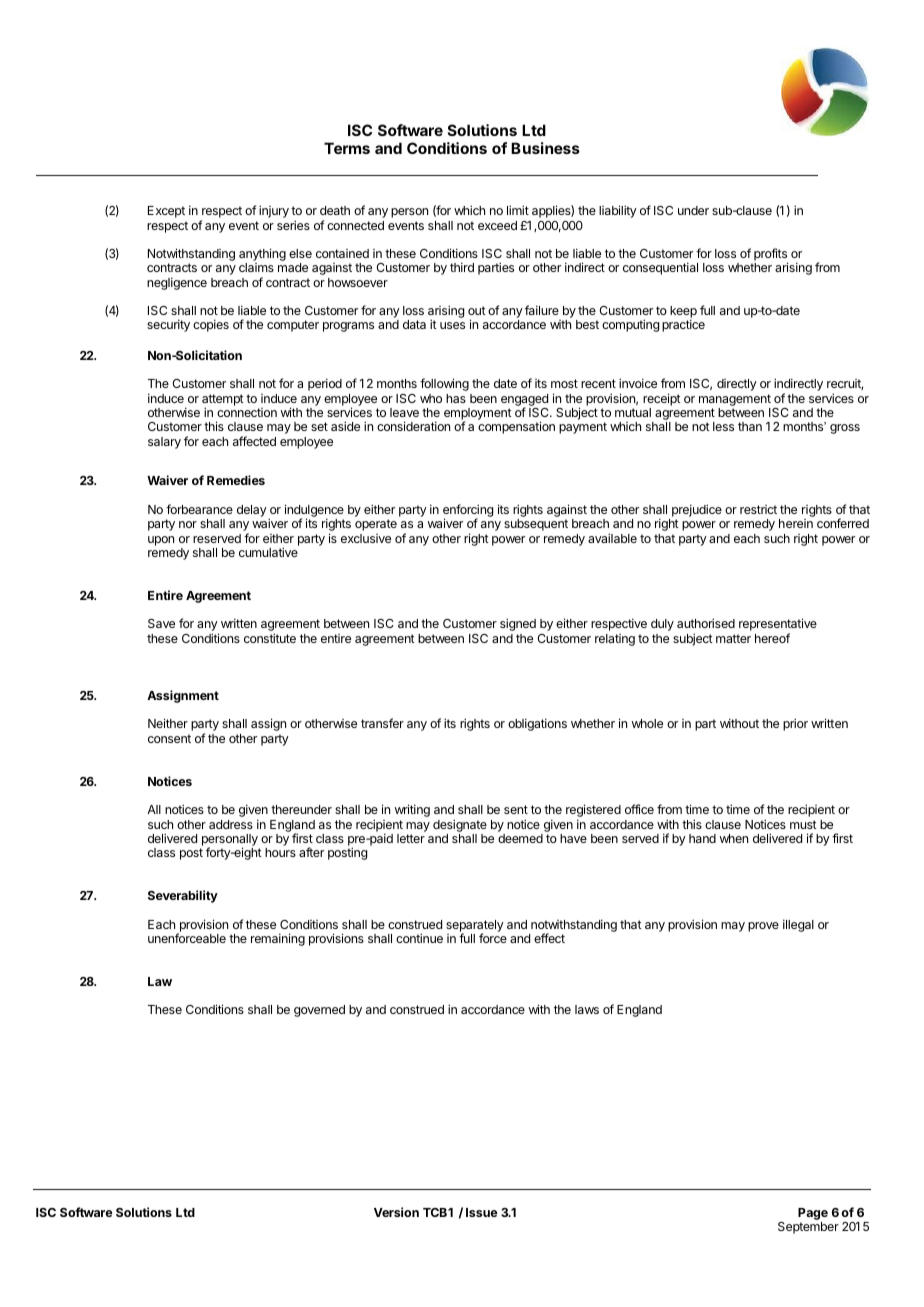 Image resolution: width=924 pixels, height=1307 pixels. What do you see at coordinates (518, 210) in the screenshot?
I see `limit` at bounding box center [518, 210].
